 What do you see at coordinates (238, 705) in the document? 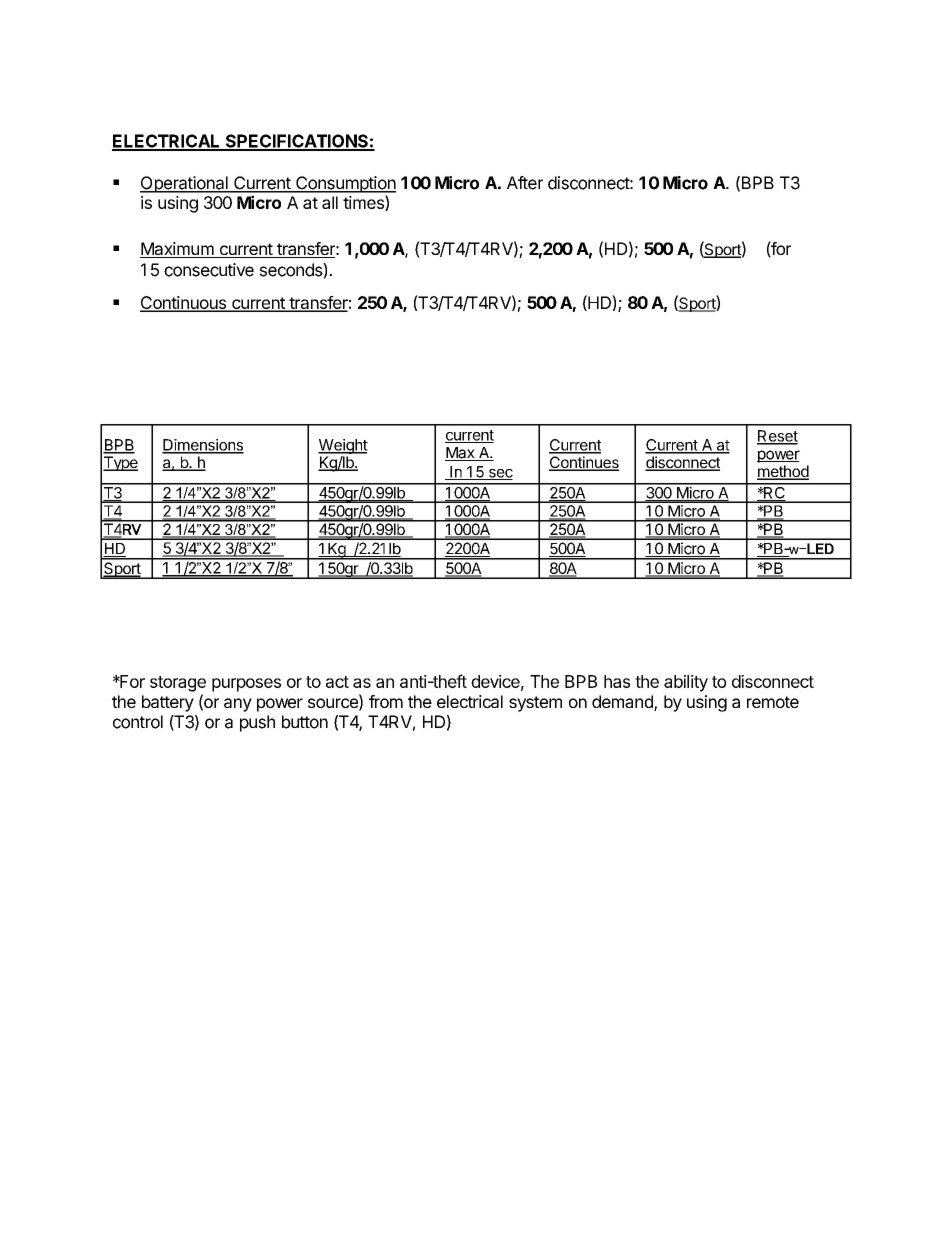
I see `any` at bounding box center [238, 705].
